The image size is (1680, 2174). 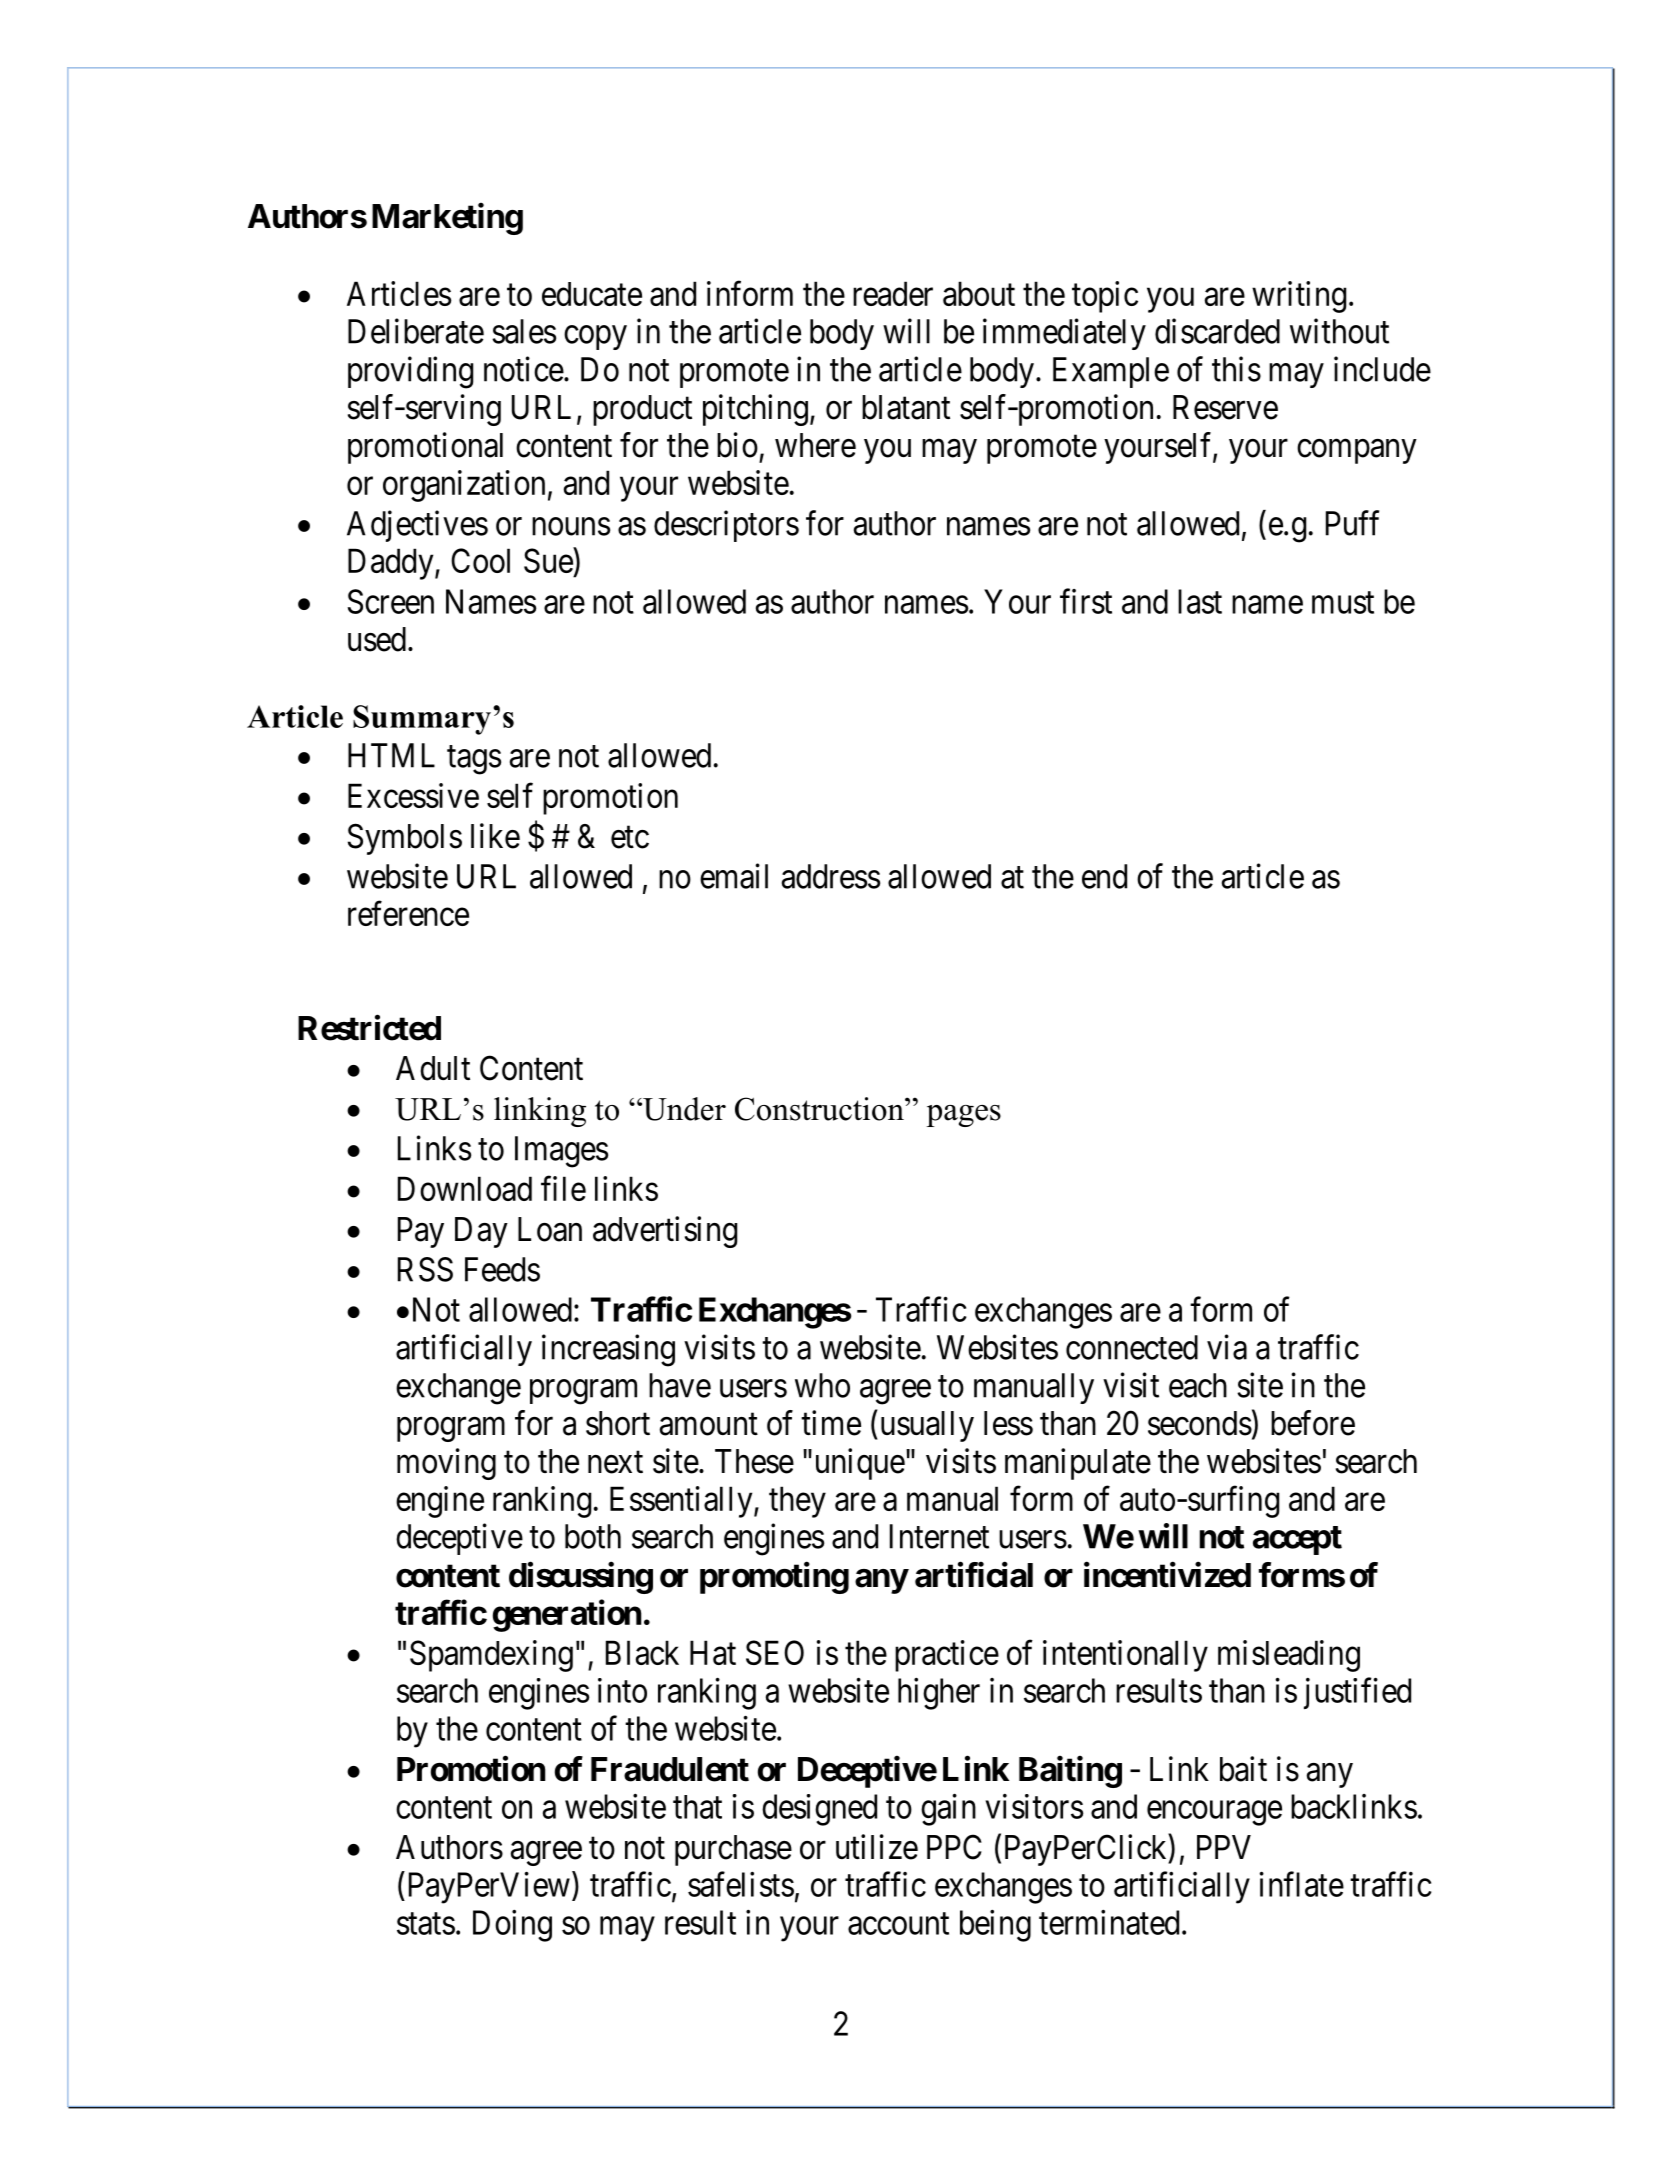 What do you see at coordinates (512, 1926) in the screenshot?
I see `Doing` at bounding box center [512, 1926].
